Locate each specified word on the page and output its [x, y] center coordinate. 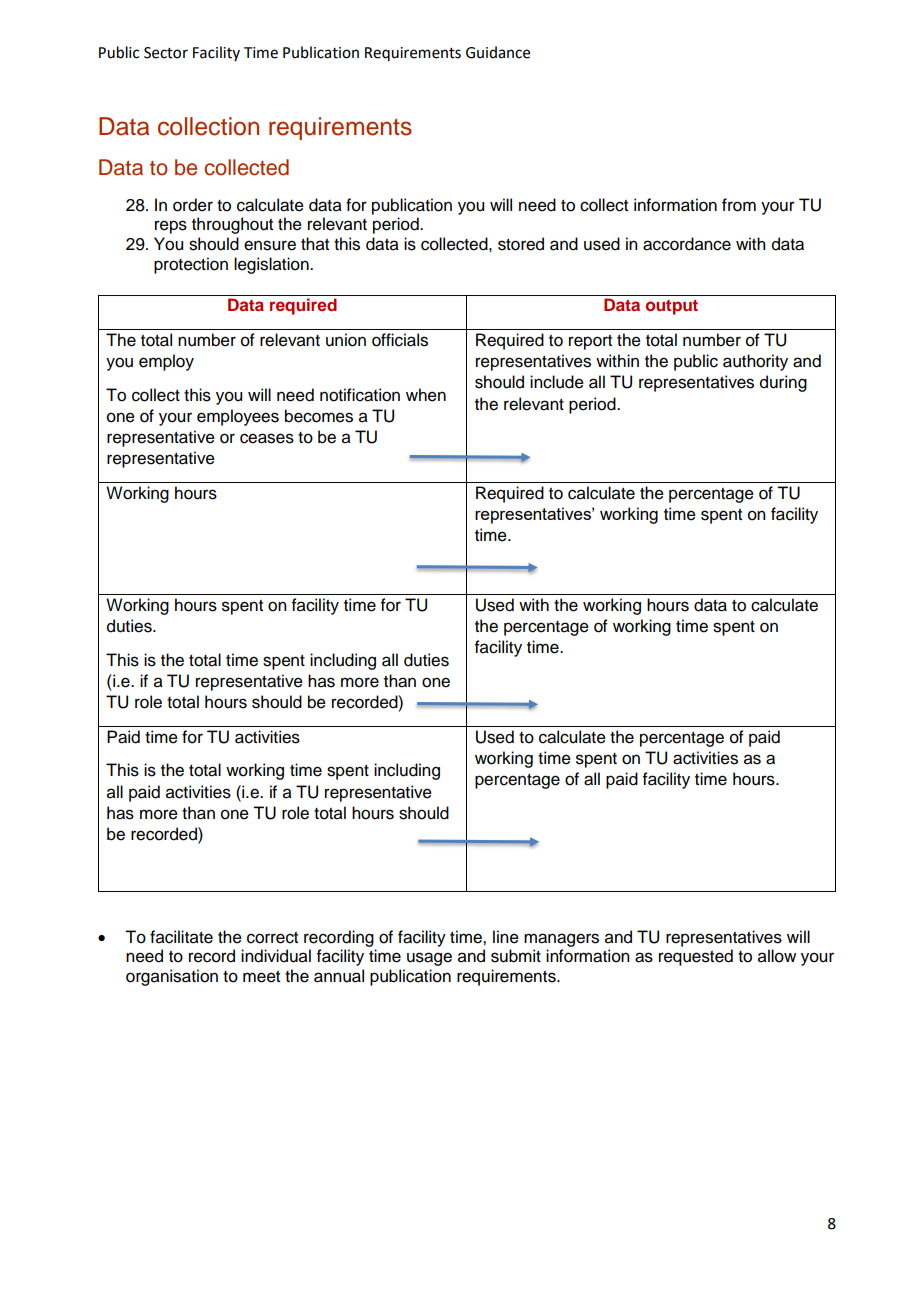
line [506, 937]
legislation [272, 265]
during [783, 383]
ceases [267, 438]
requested [696, 957]
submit [516, 956]
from [739, 205]
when [426, 395]
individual [276, 956]
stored [521, 244]
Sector [166, 53]
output [672, 307]
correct [272, 938]
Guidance [498, 52]
